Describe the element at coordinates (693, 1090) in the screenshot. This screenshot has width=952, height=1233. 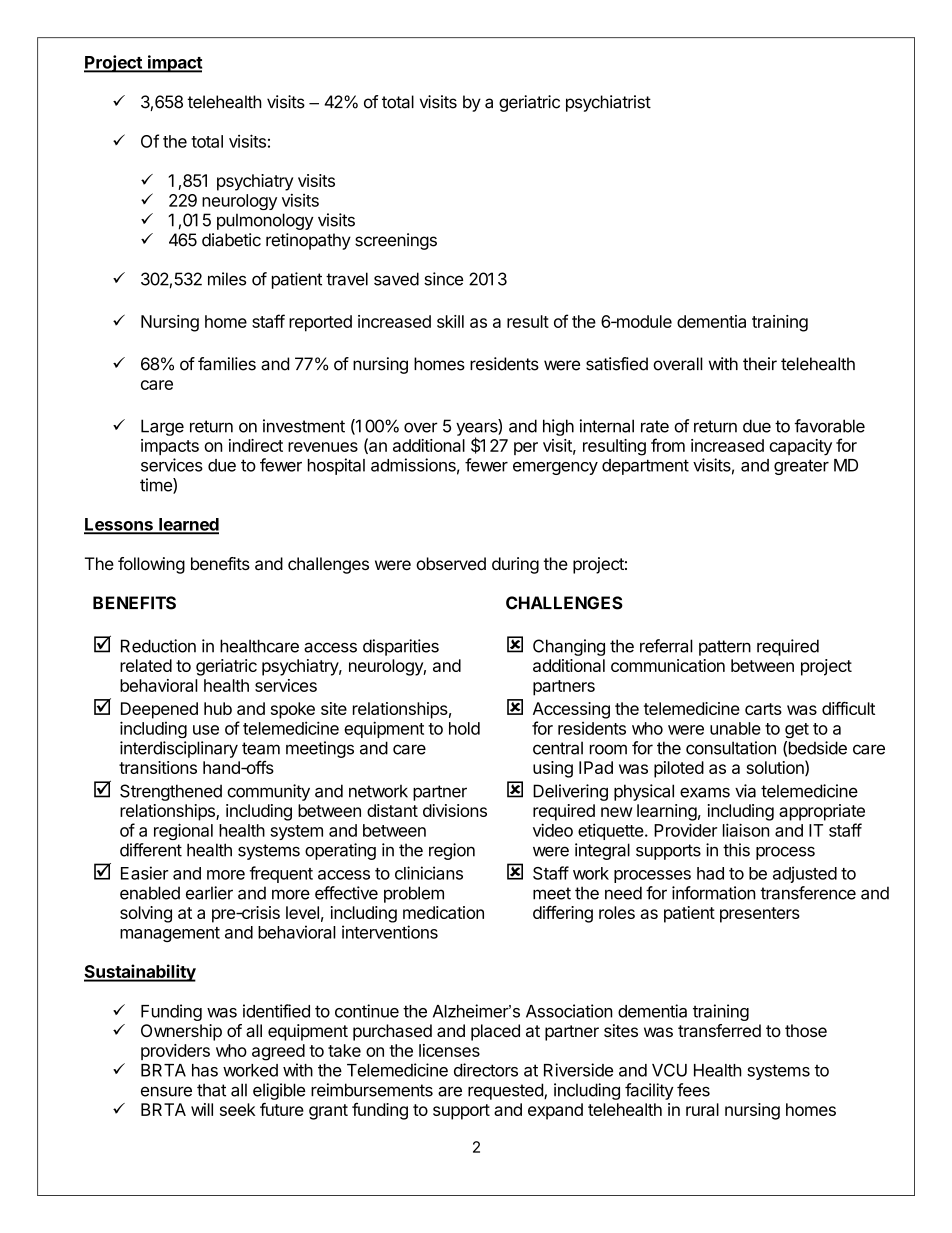
I see `fees` at that location.
